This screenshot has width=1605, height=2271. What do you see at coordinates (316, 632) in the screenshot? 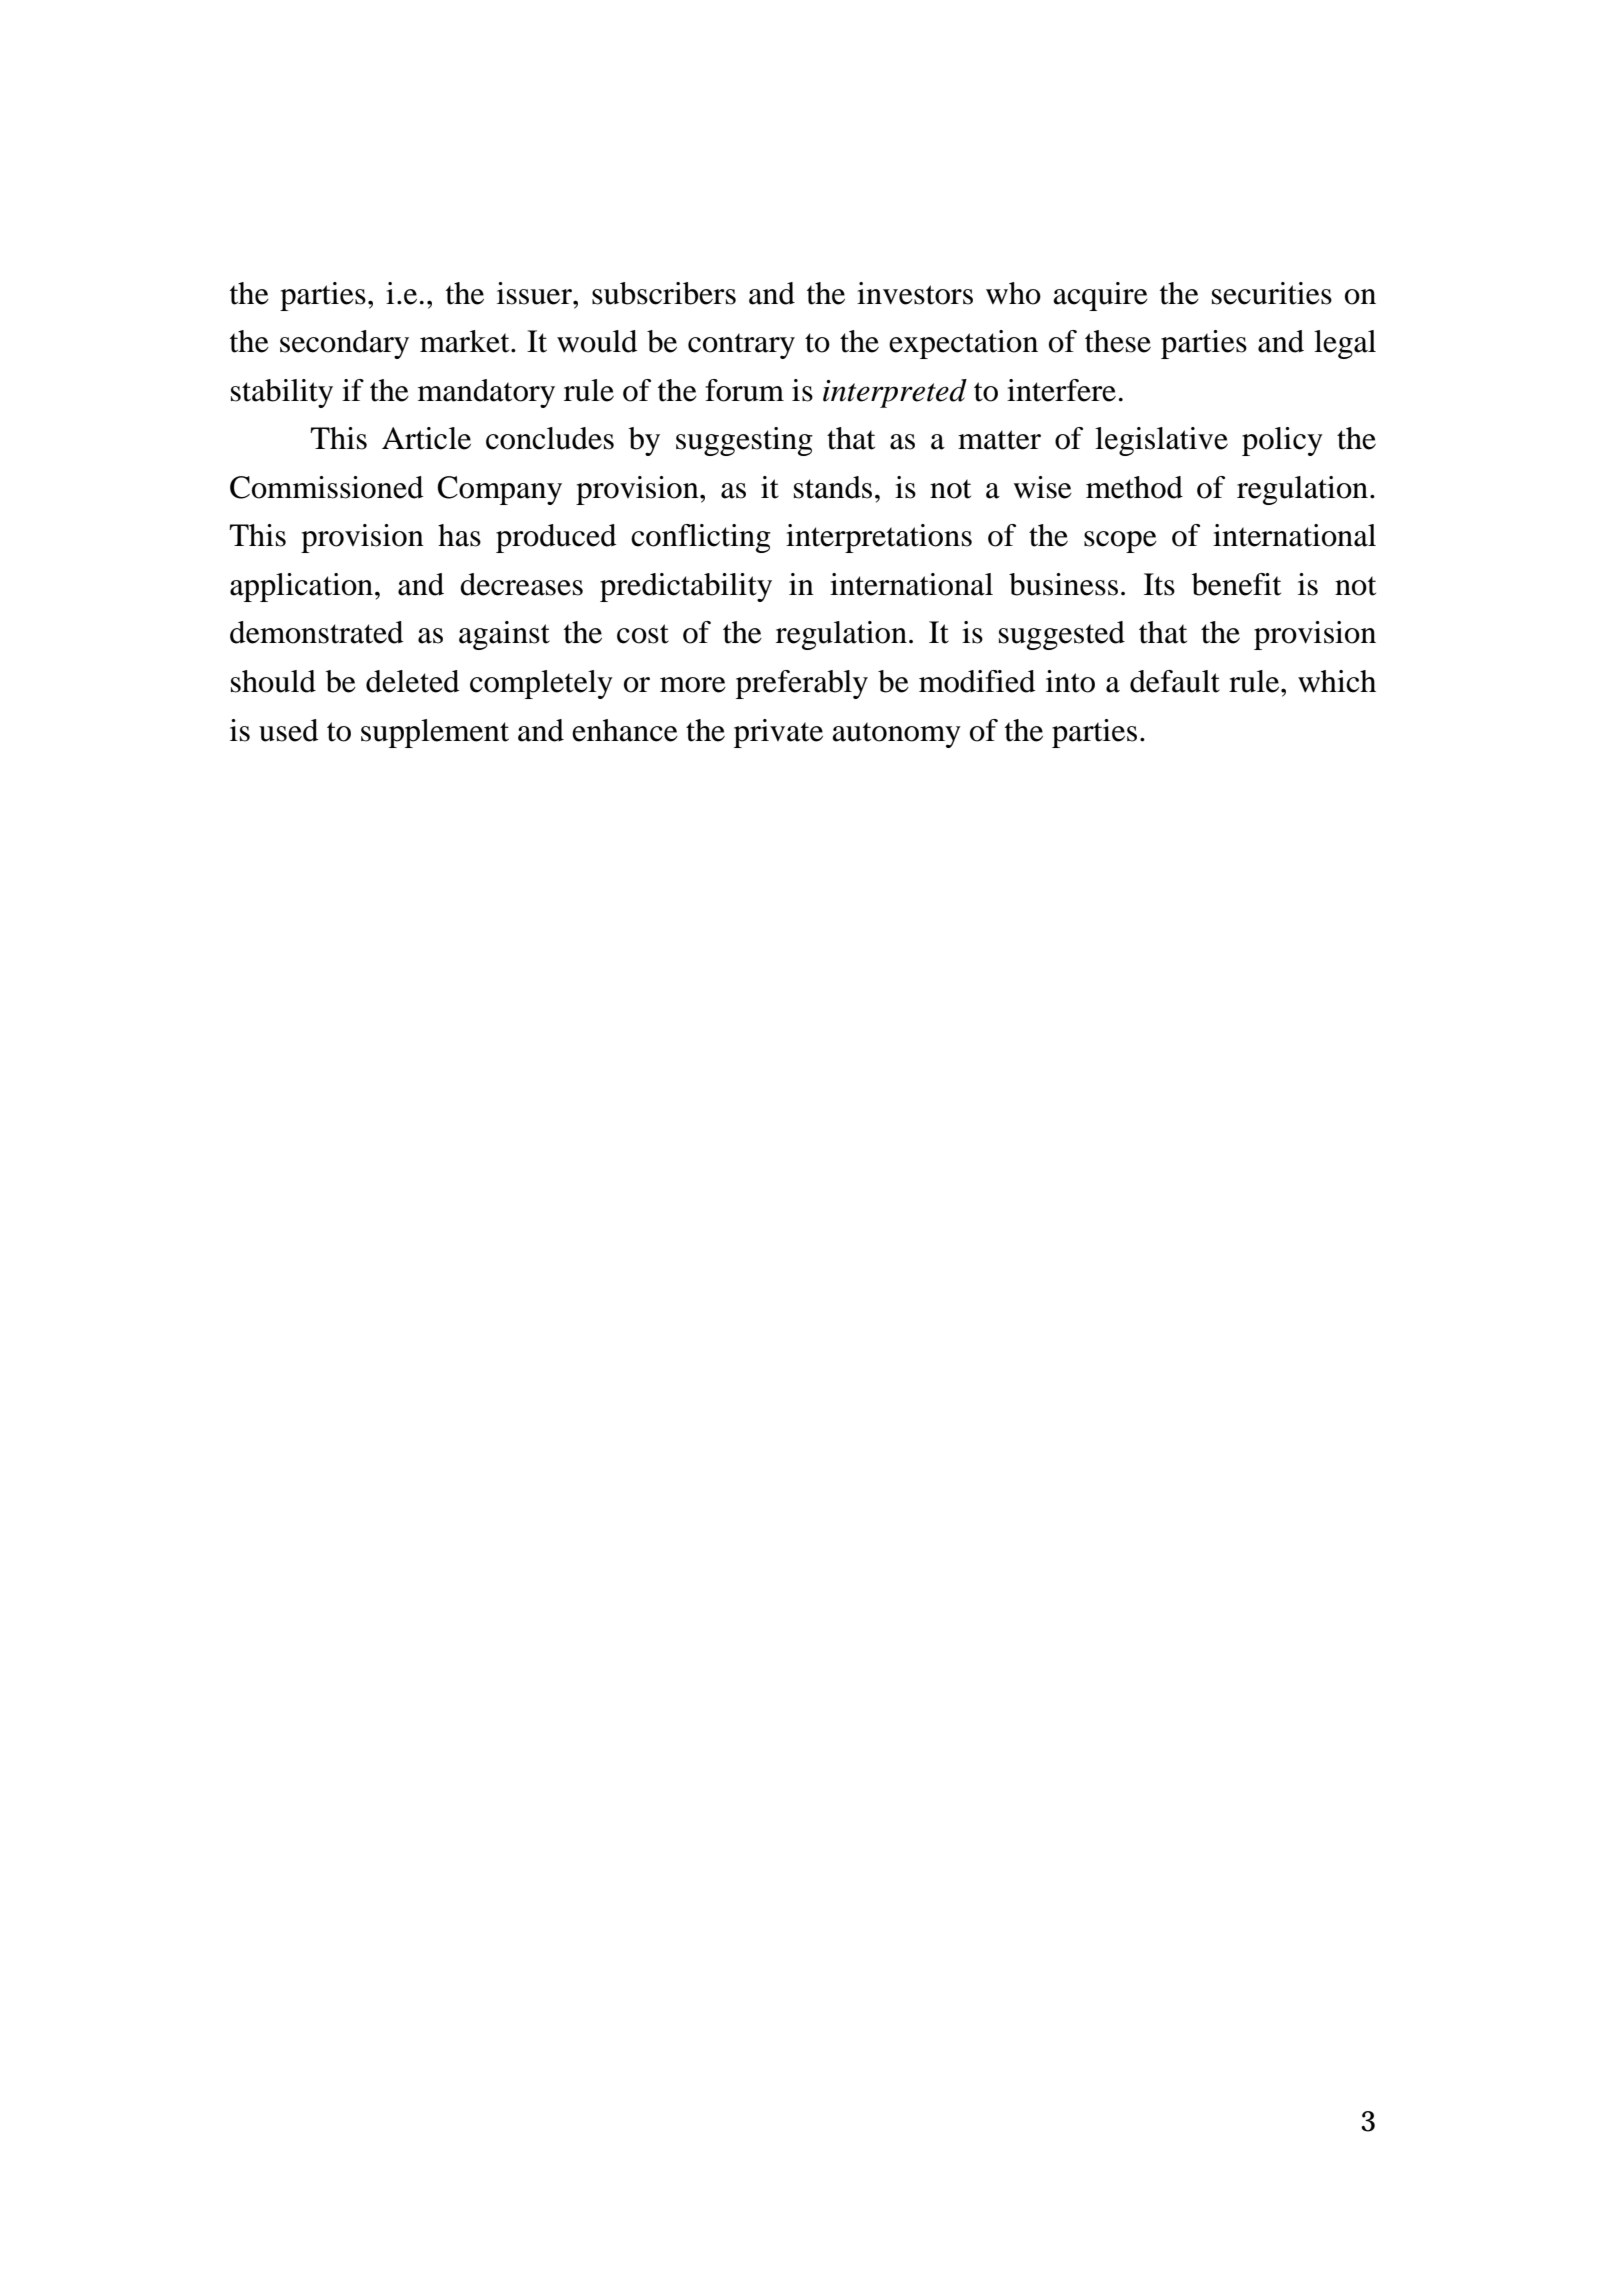
I see `demonstrated` at bounding box center [316, 632].
